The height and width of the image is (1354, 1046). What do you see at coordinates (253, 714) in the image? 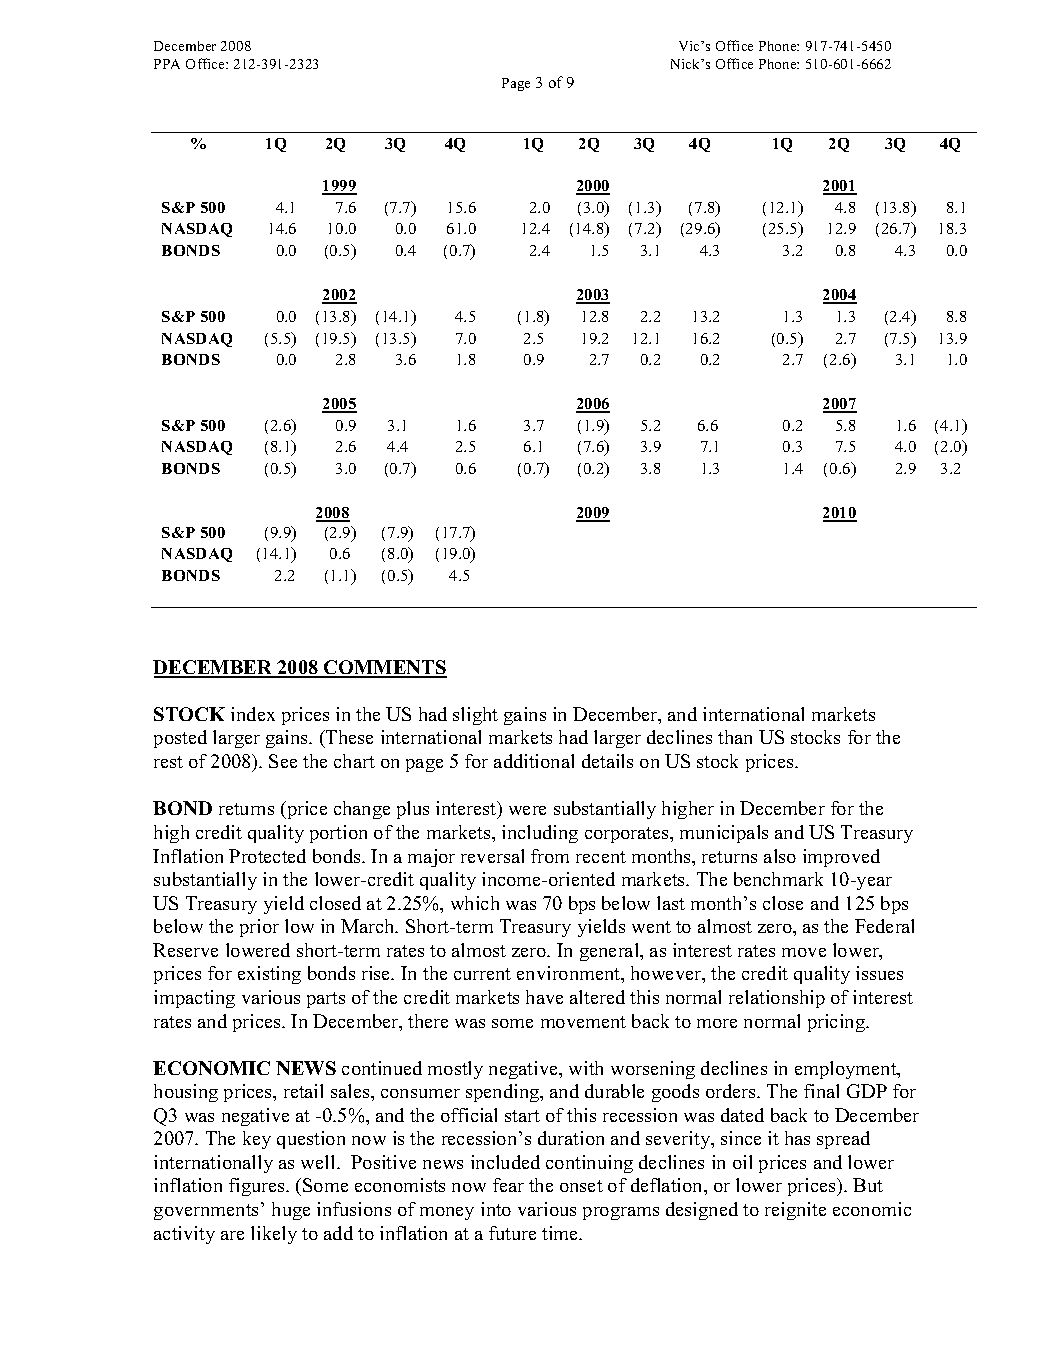
I see `index` at bounding box center [253, 714].
